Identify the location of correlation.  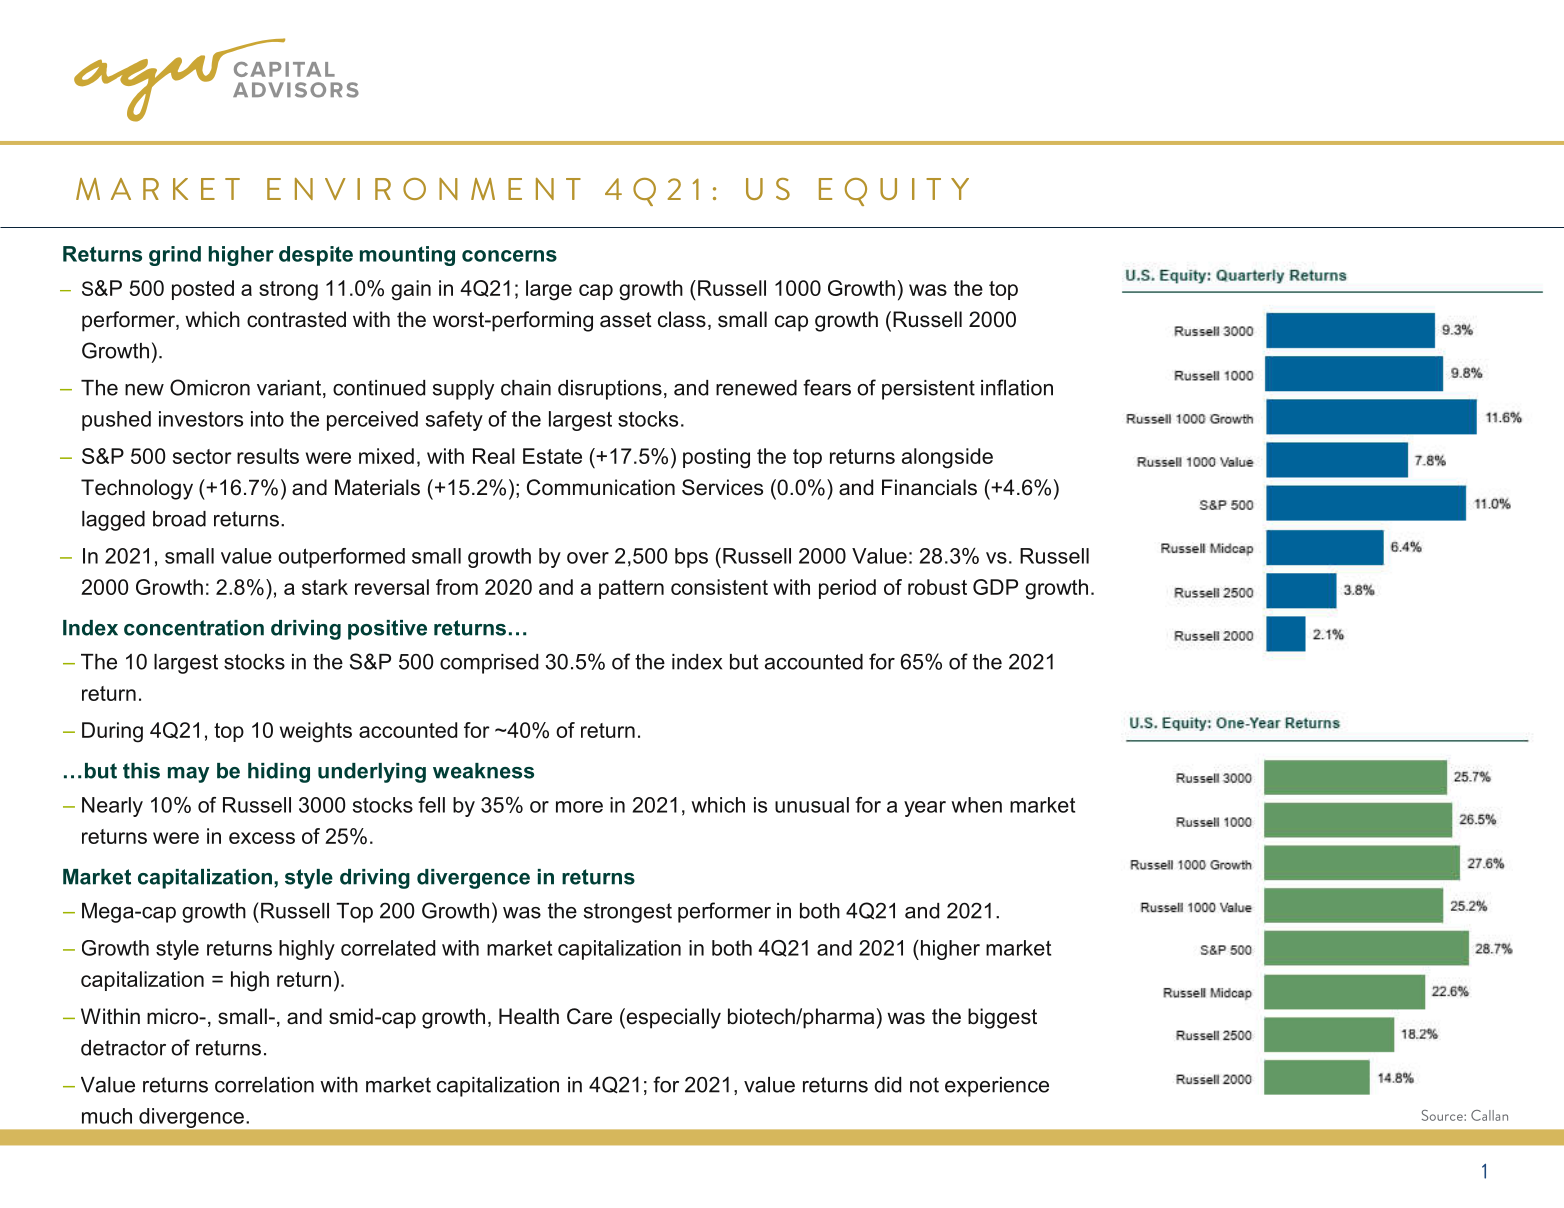
(264, 1085).
